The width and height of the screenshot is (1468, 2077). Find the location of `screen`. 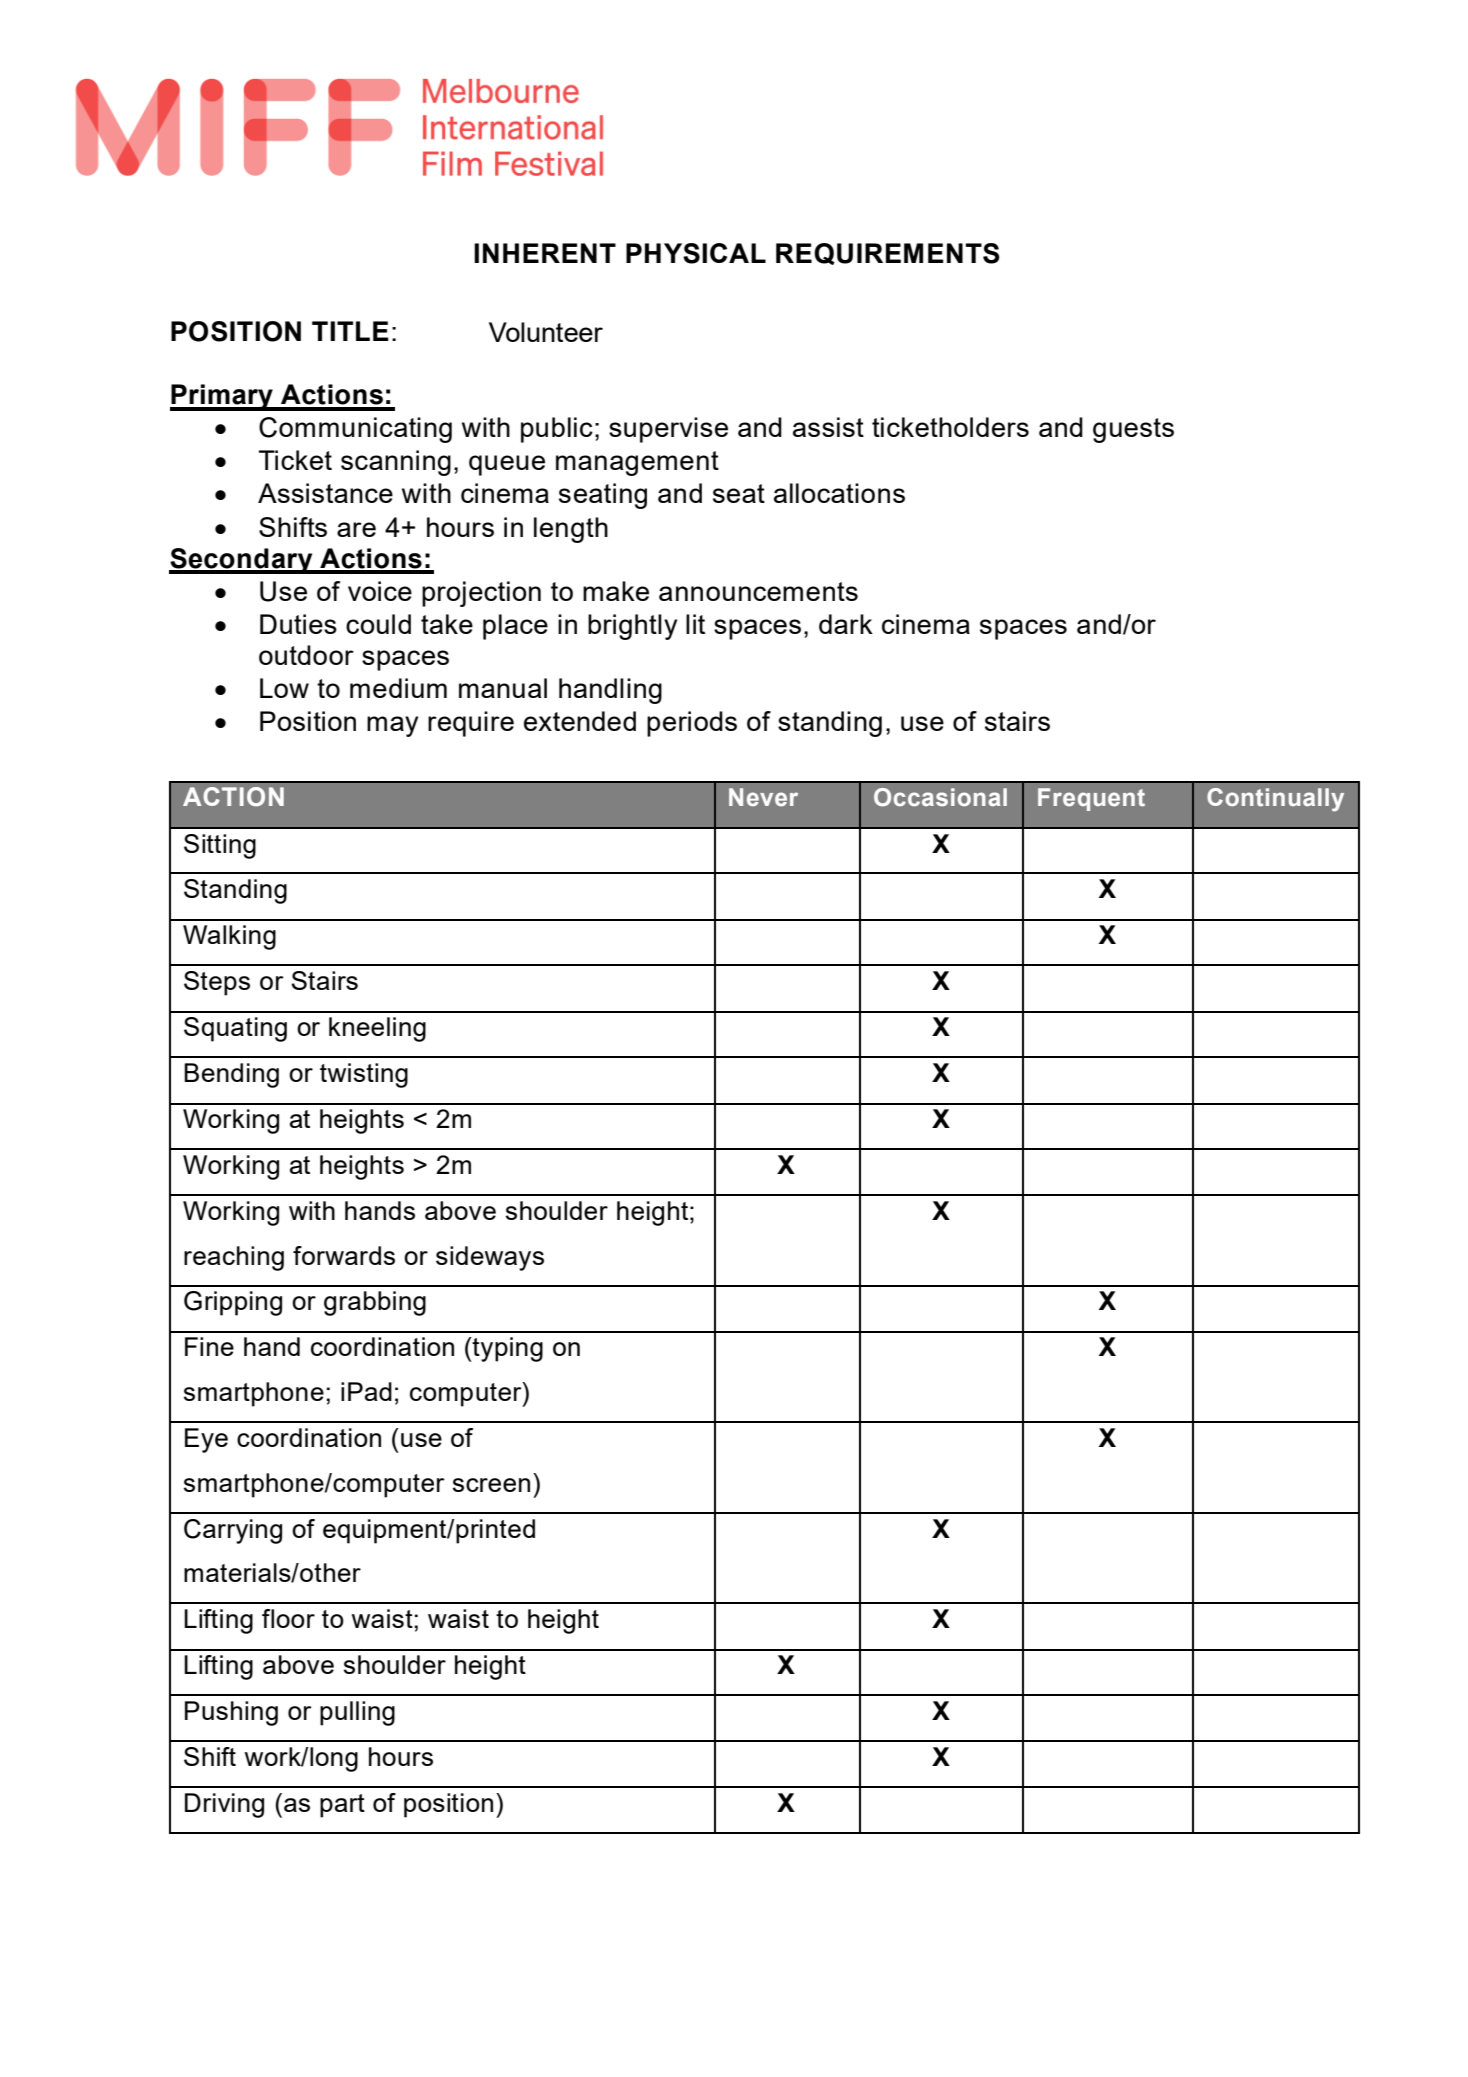

screen is located at coordinates (491, 1485).
